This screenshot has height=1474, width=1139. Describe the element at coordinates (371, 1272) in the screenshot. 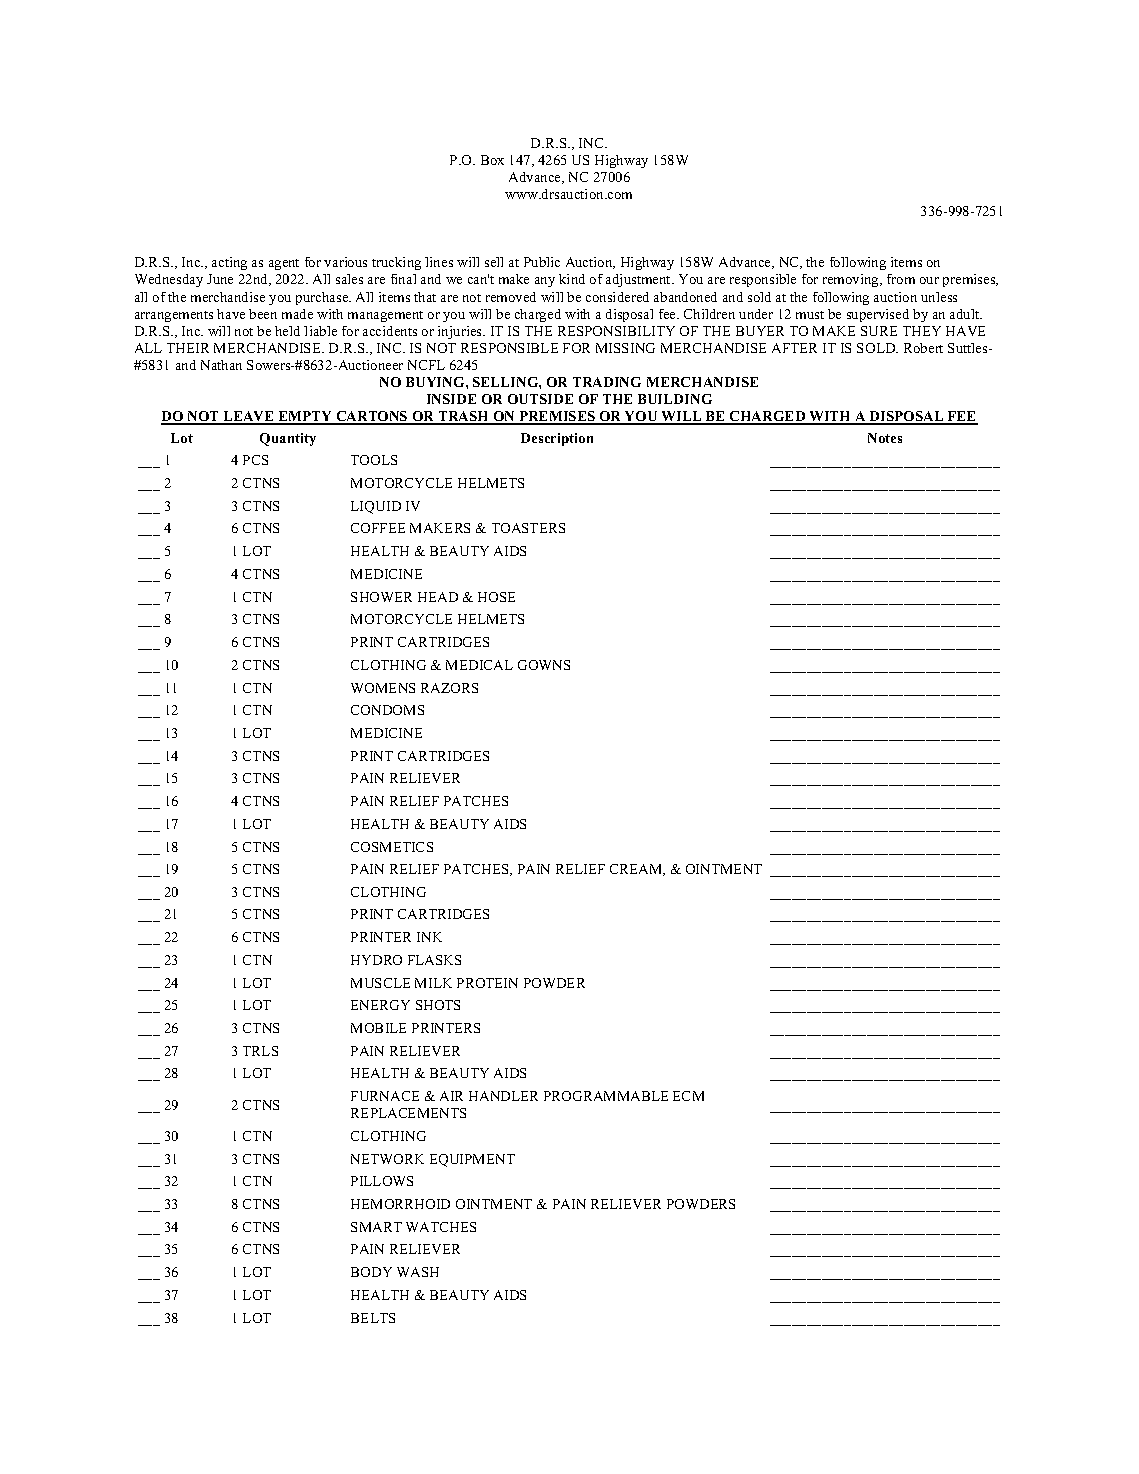

I see `BODY` at that location.
